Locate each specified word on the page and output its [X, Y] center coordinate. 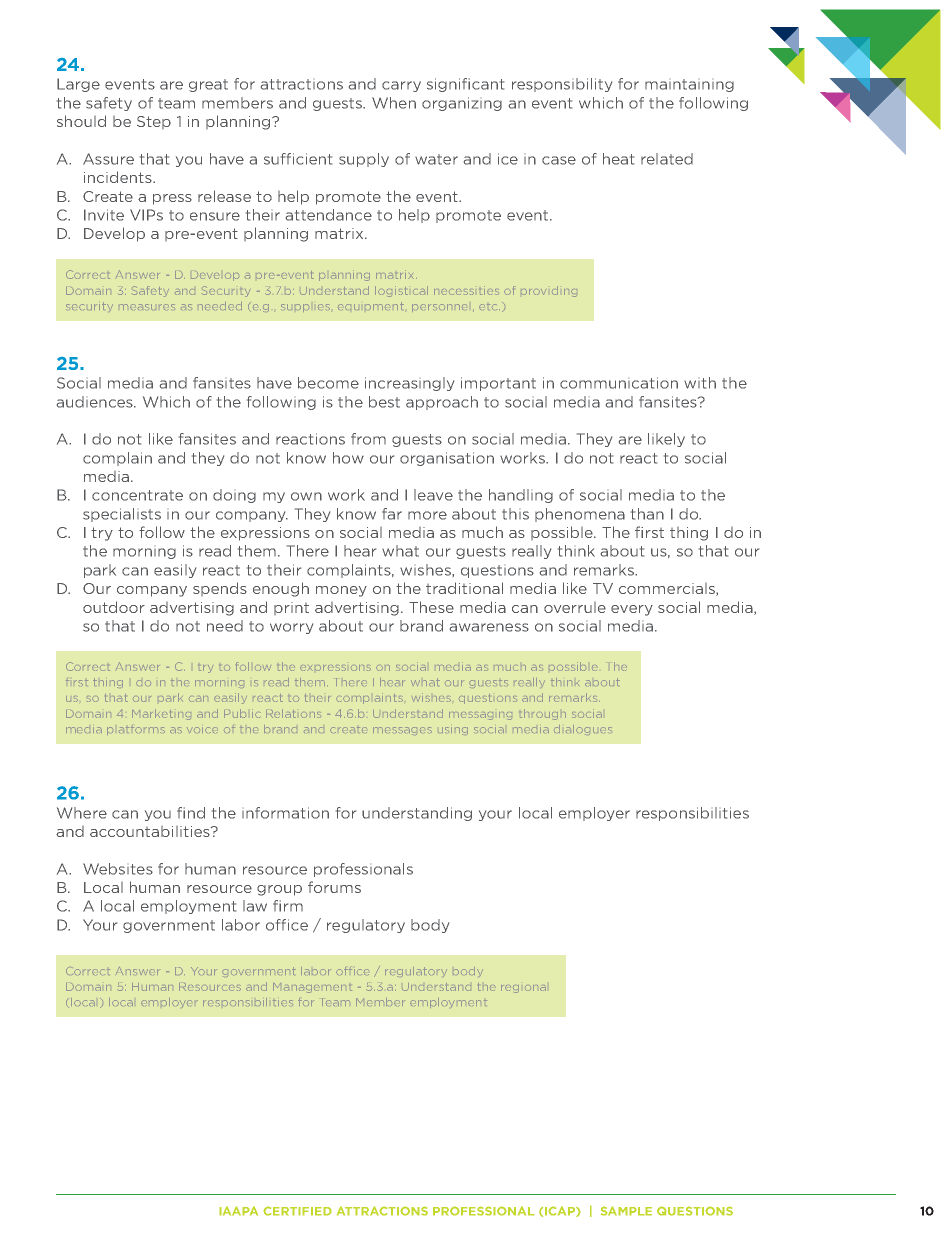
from [368, 439]
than [647, 514]
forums [334, 887]
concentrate [137, 495]
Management [312, 988]
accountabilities [151, 831]
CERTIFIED [297, 1211]
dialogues [582, 730]
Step [154, 122]
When [394, 103]
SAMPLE [626, 1211]
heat [618, 159]
